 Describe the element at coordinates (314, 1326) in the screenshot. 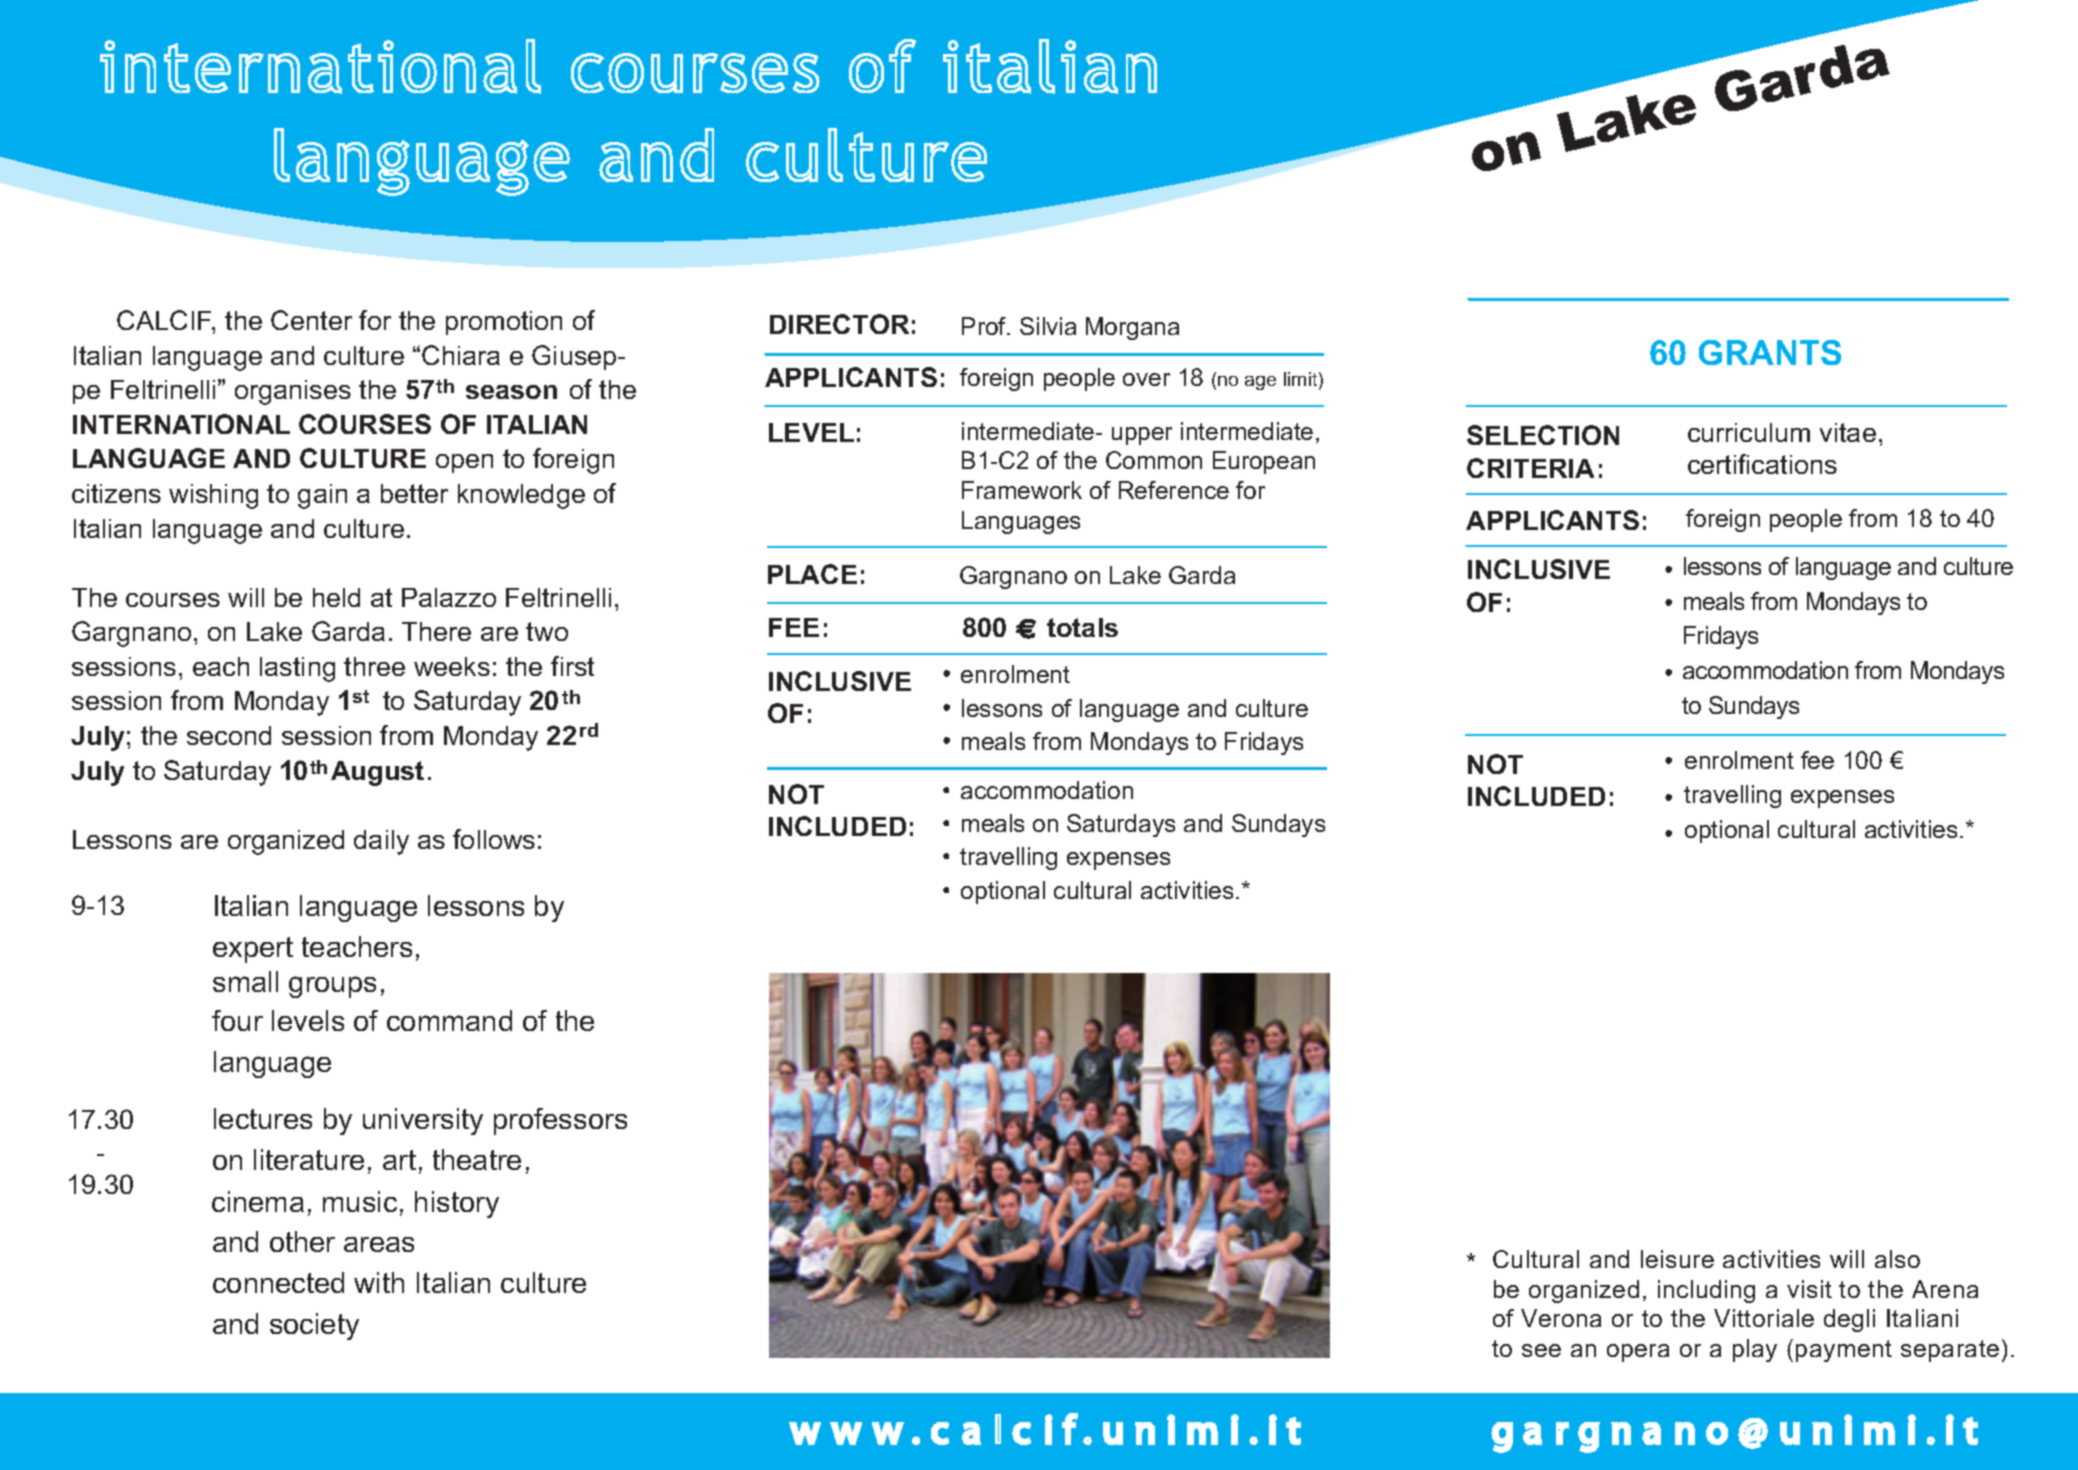

I see `society` at that location.
